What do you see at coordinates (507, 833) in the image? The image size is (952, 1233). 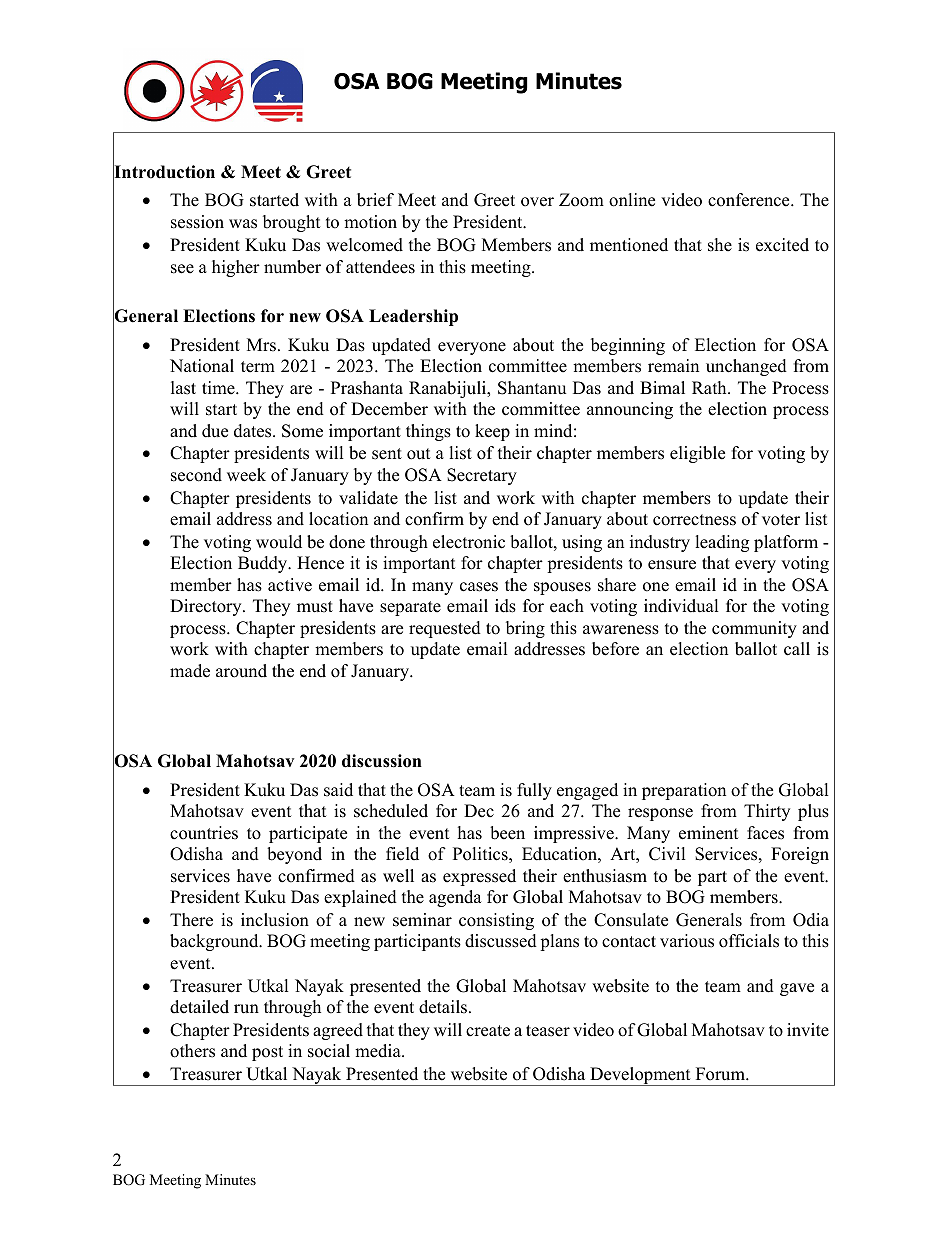 I see `been` at bounding box center [507, 833].
